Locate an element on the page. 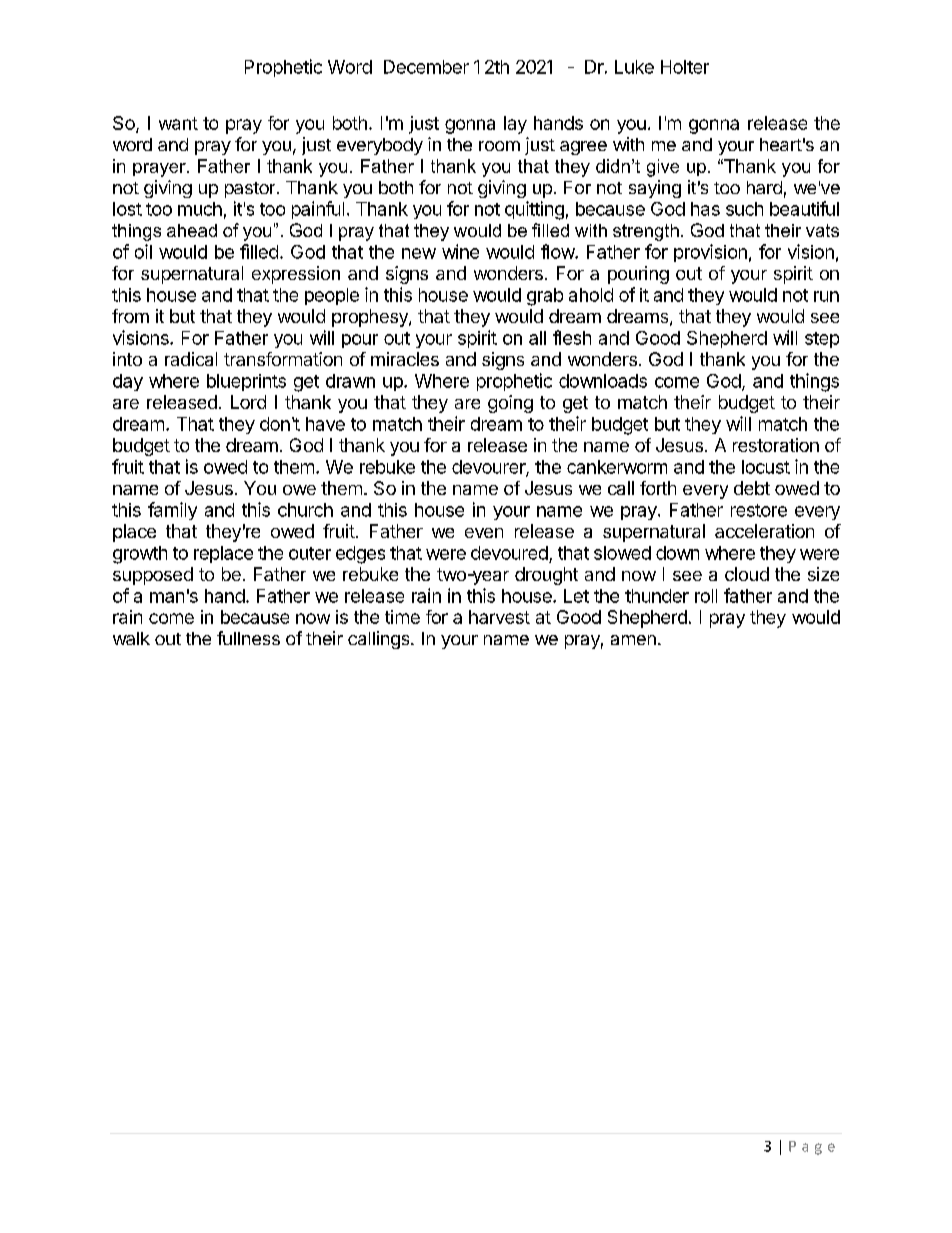 Image resolution: width=952 pixels, height=1233 pixels. December is located at coordinates (426, 67).
